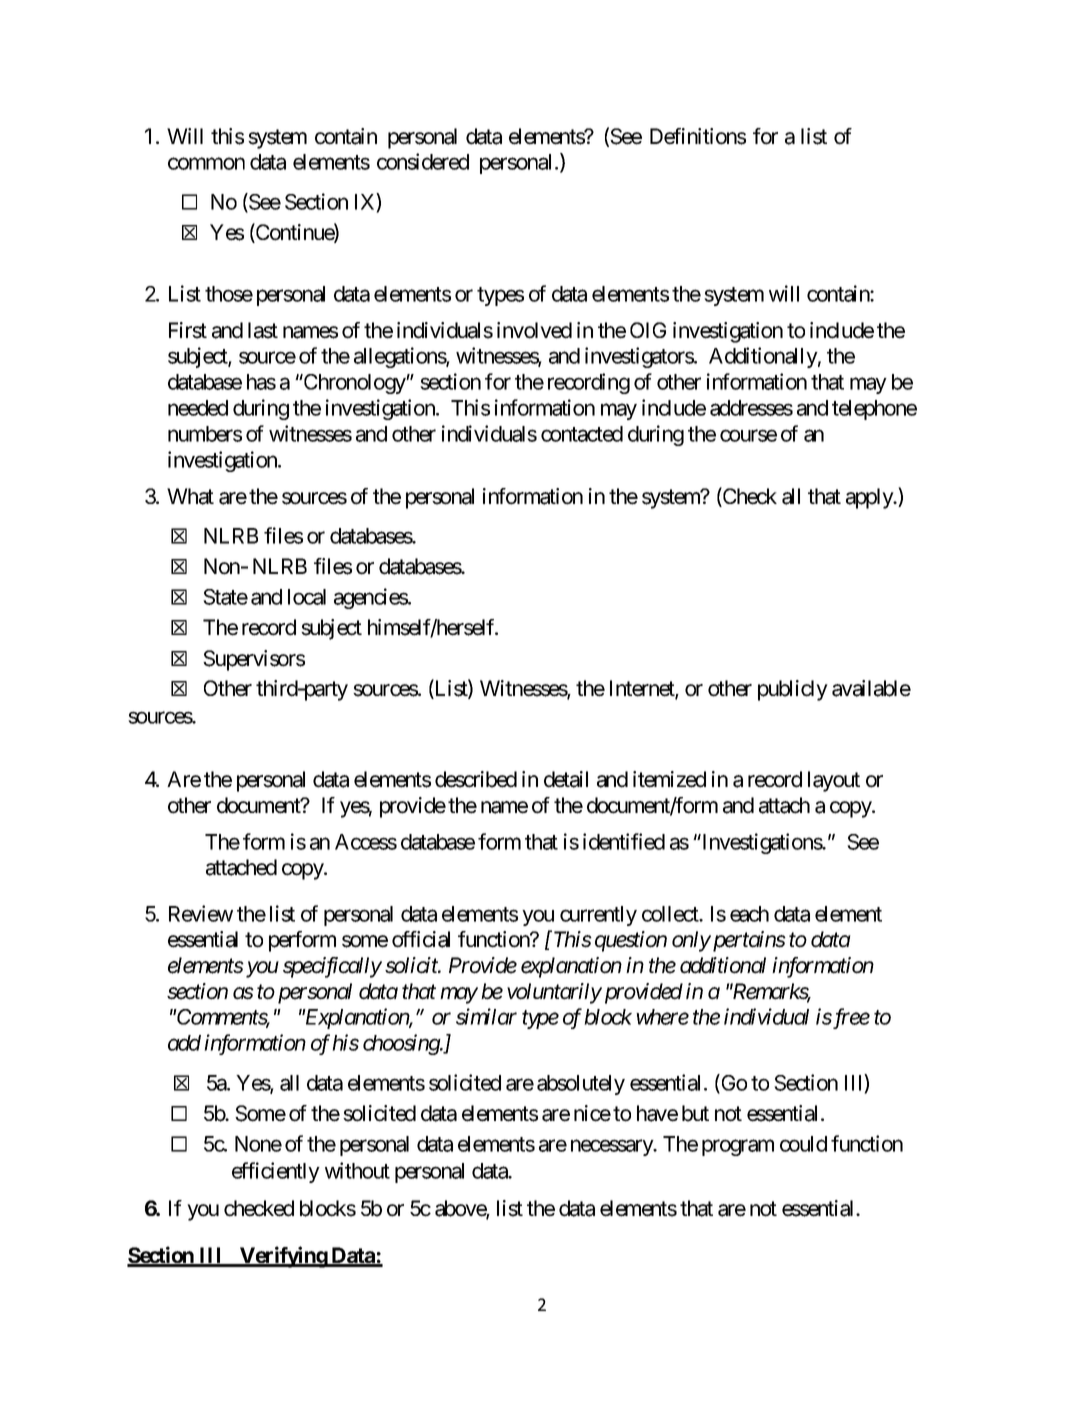 The image size is (1085, 1404). Describe the element at coordinates (206, 164) in the image. I see `common` at that location.
